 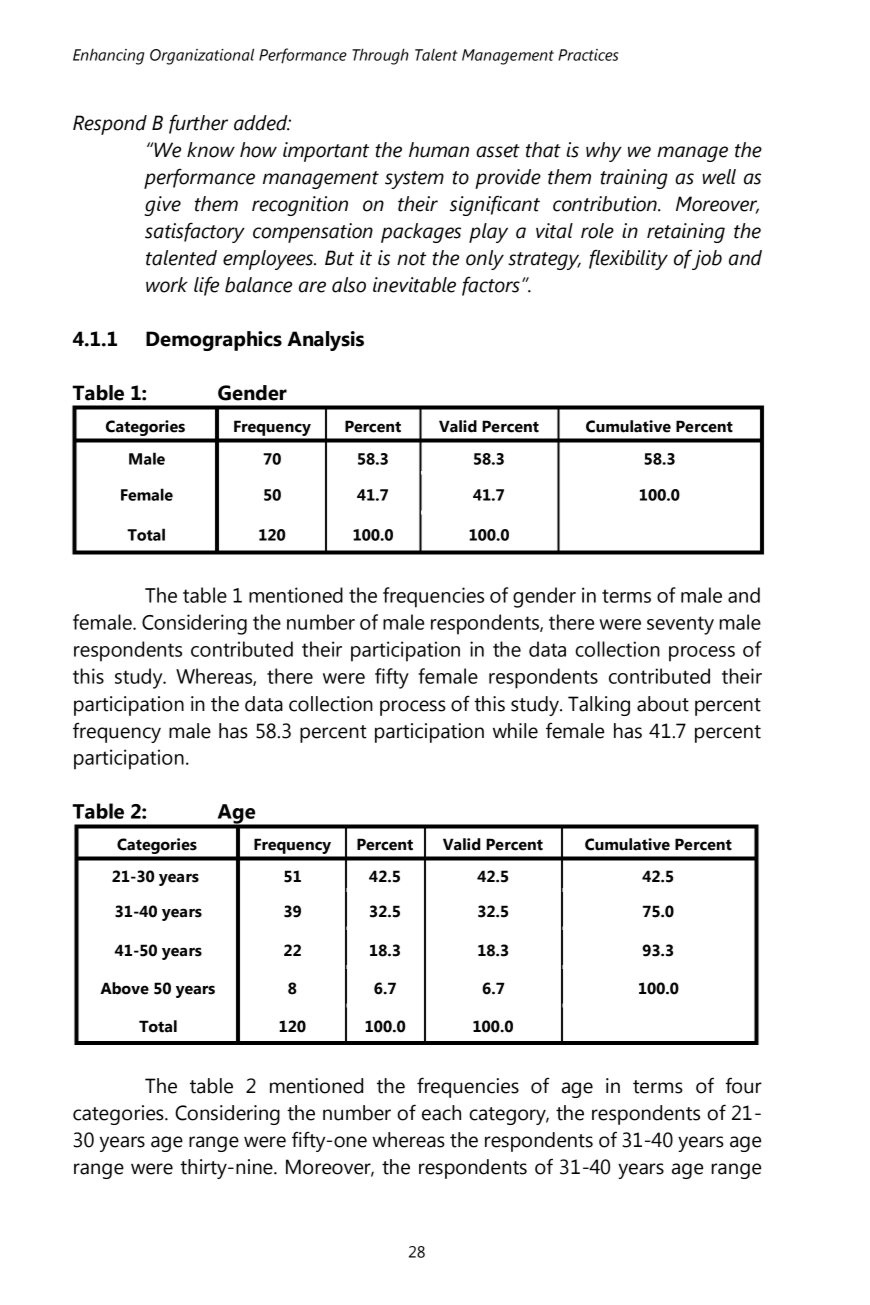 I want to click on four, so click(x=744, y=1085).
